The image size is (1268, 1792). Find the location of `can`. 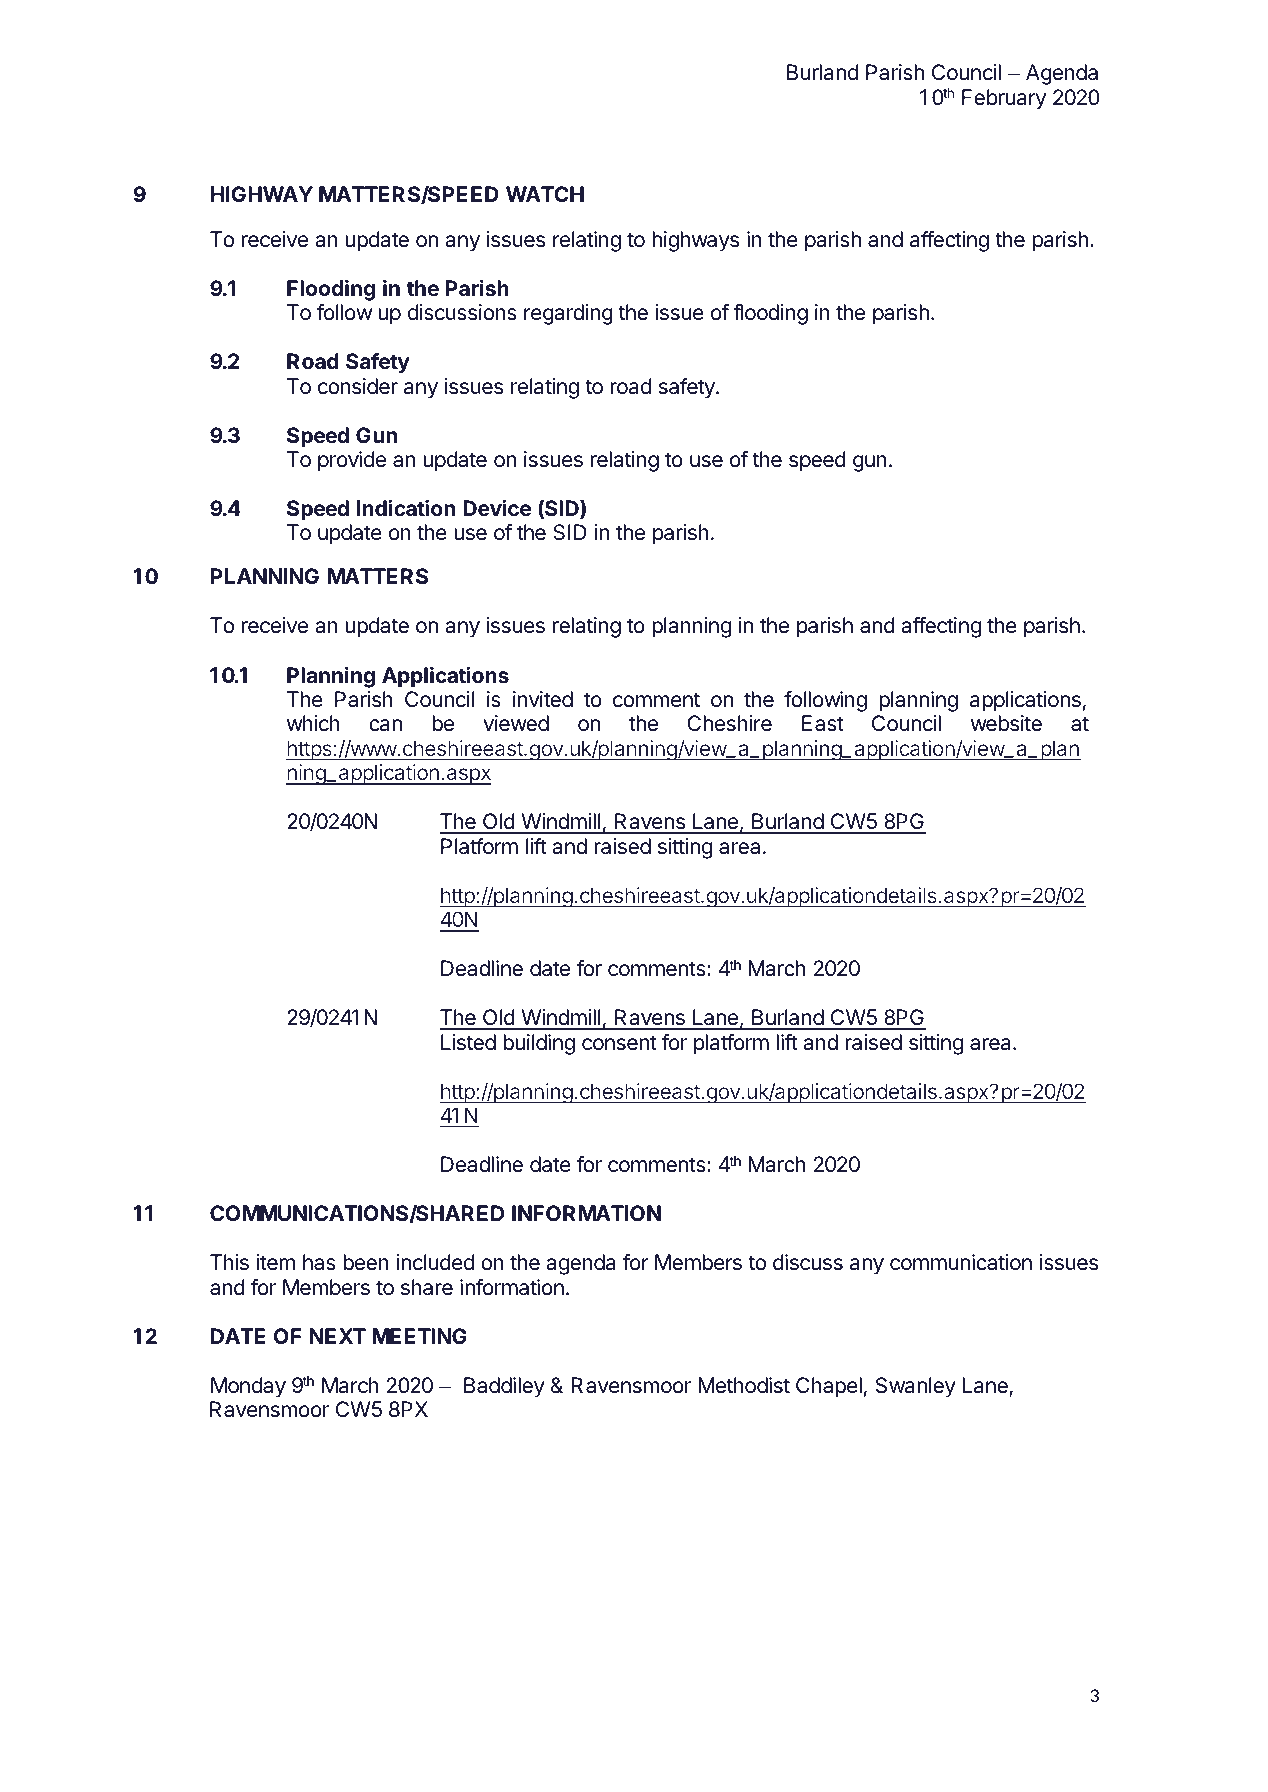

can is located at coordinates (385, 725).
